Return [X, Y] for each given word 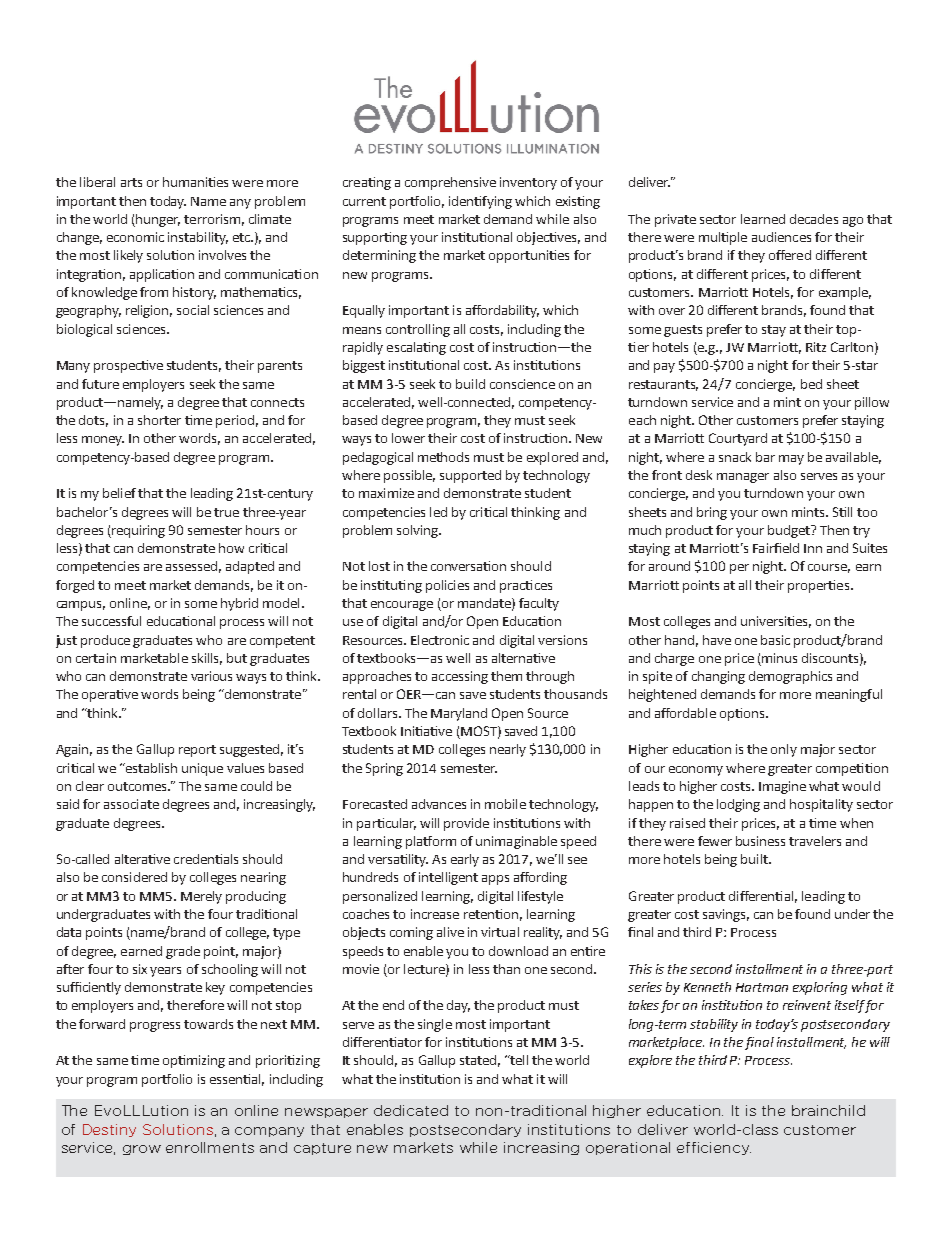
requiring [137, 531]
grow [142, 1150]
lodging [738, 805]
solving [418, 531]
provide [466, 824]
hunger [158, 220]
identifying [480, 202]
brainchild [828, 1110]
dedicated [411, 1110]
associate [131, 804]
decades [814, 219]
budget [790, 531]
